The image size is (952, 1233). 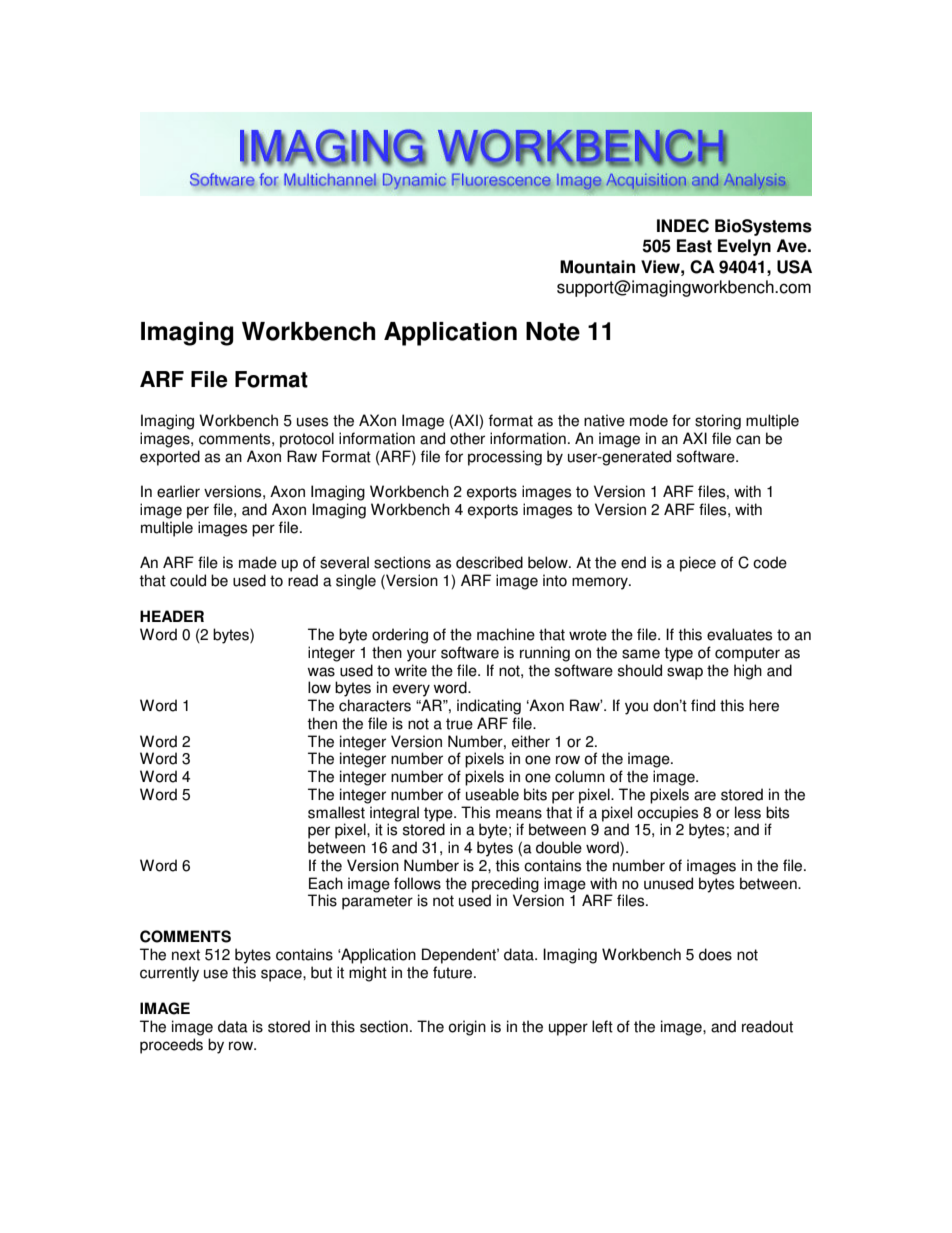 What do you see at coordinates (744, 247) in the page?
I see `Evelyn` at bounding box center [744, 247].
